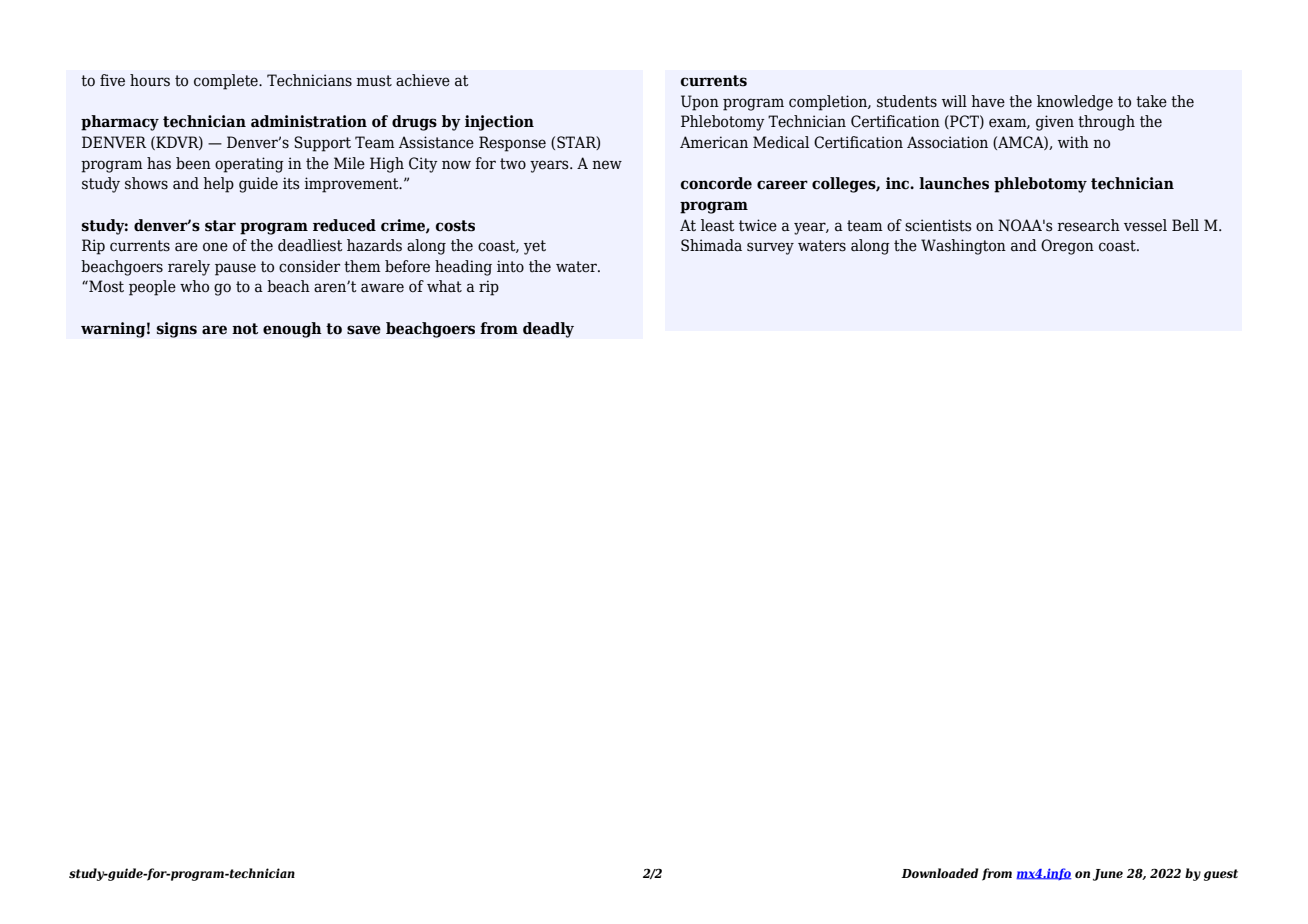  I want to click on complete, so click(227, 82).
